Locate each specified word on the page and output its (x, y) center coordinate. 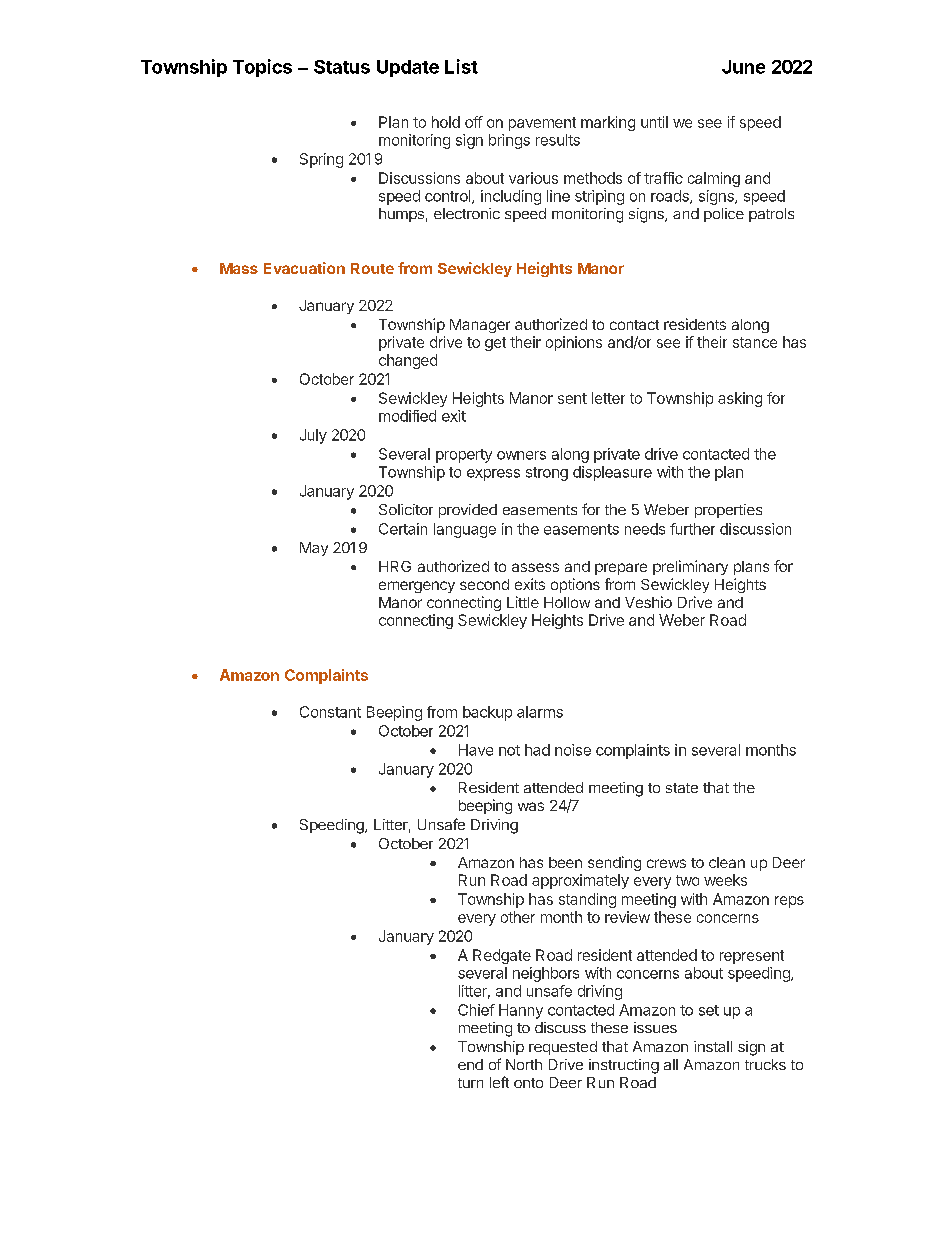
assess (535, 567)
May (314, 549)
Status (342, 67)
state (682, 788)
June (743, 67)
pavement (542, 124)
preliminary (690, 567)
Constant (330, 712)
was (531, 806)
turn (470, 1083)
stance (755, 342)
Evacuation (304, 268)
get (495, 344)
